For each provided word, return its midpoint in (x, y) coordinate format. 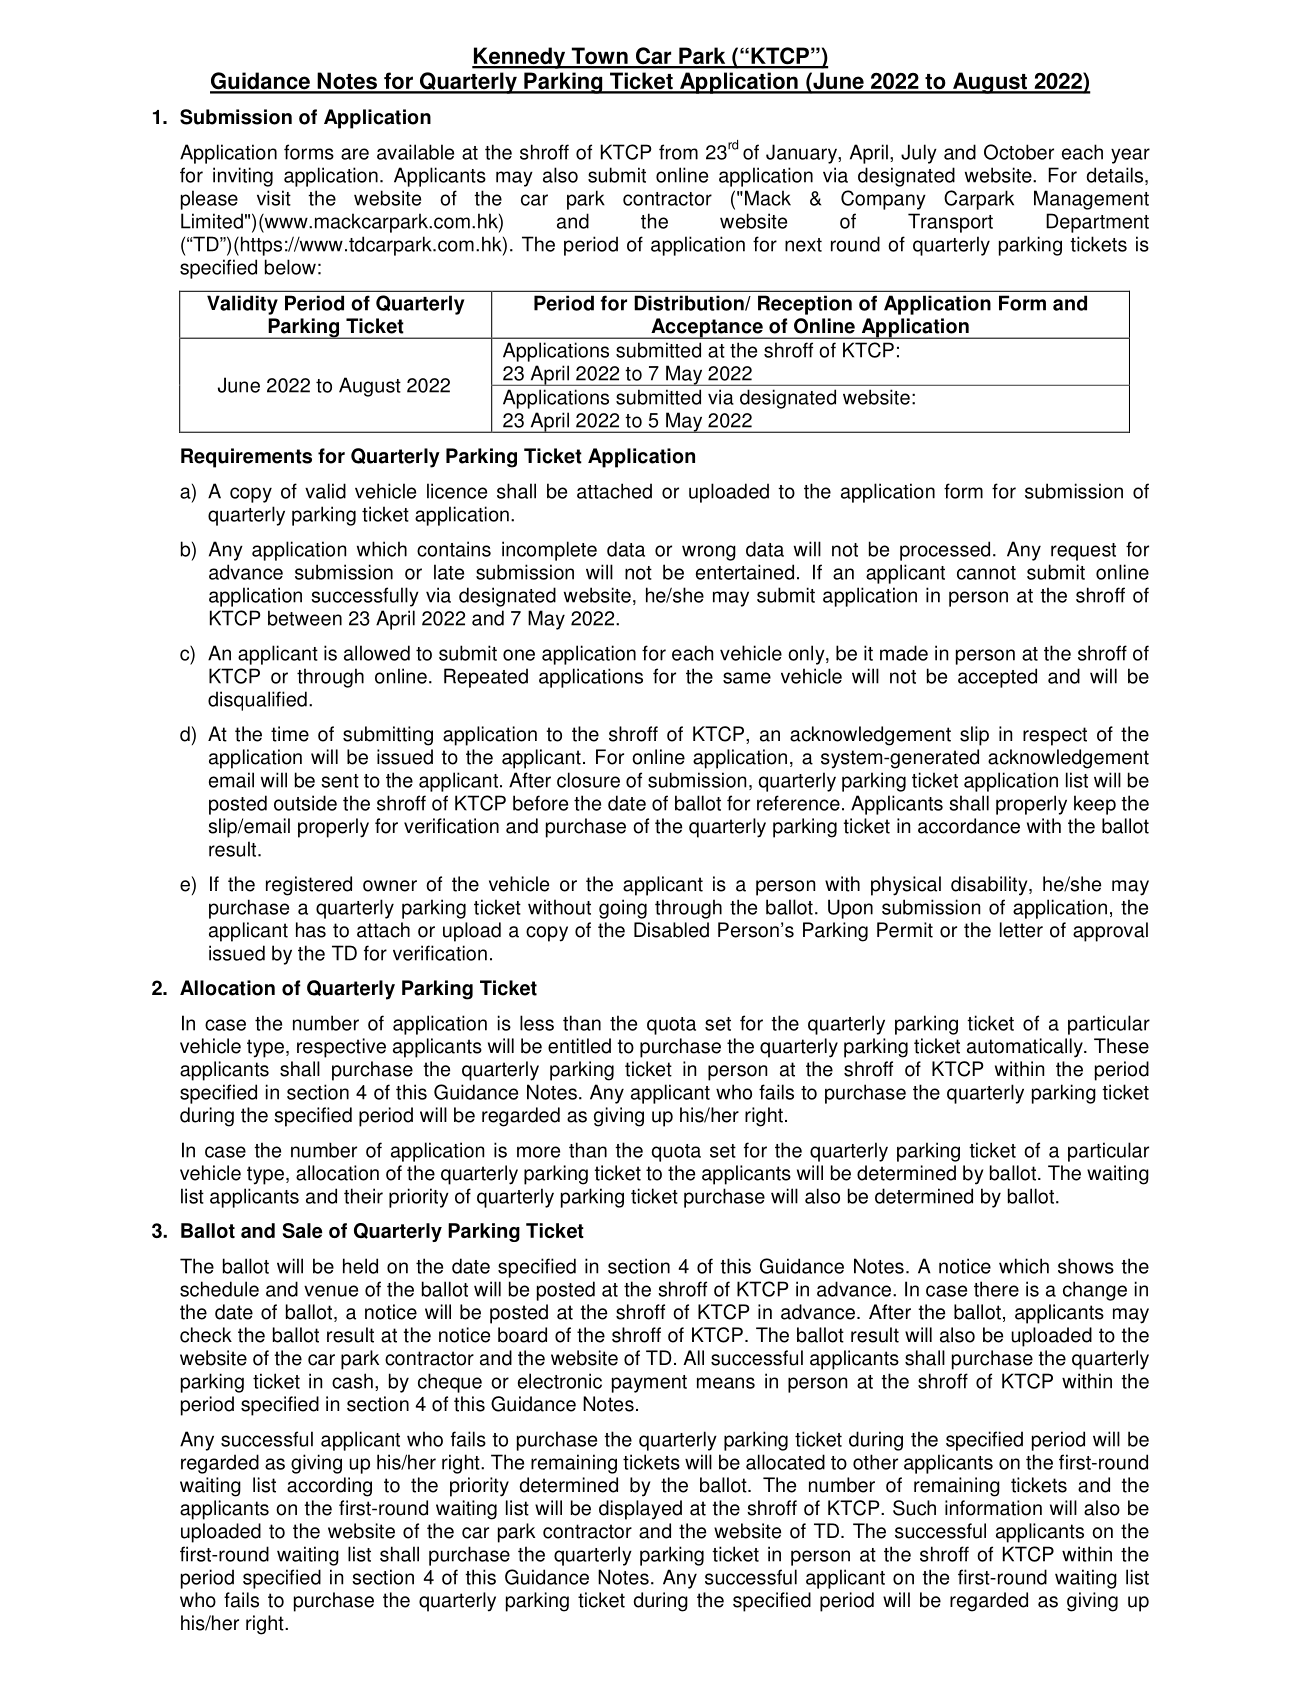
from (678, 152)
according (329, 1487)
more (538, 1152)
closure (588, 780)
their (363, 1196)
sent (340, 781)
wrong (709, 553)
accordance (969, 826)
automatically (1026, 1048)
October (1019, 152)
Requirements (246, 458)
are (355, 154)
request (1083, 552)
